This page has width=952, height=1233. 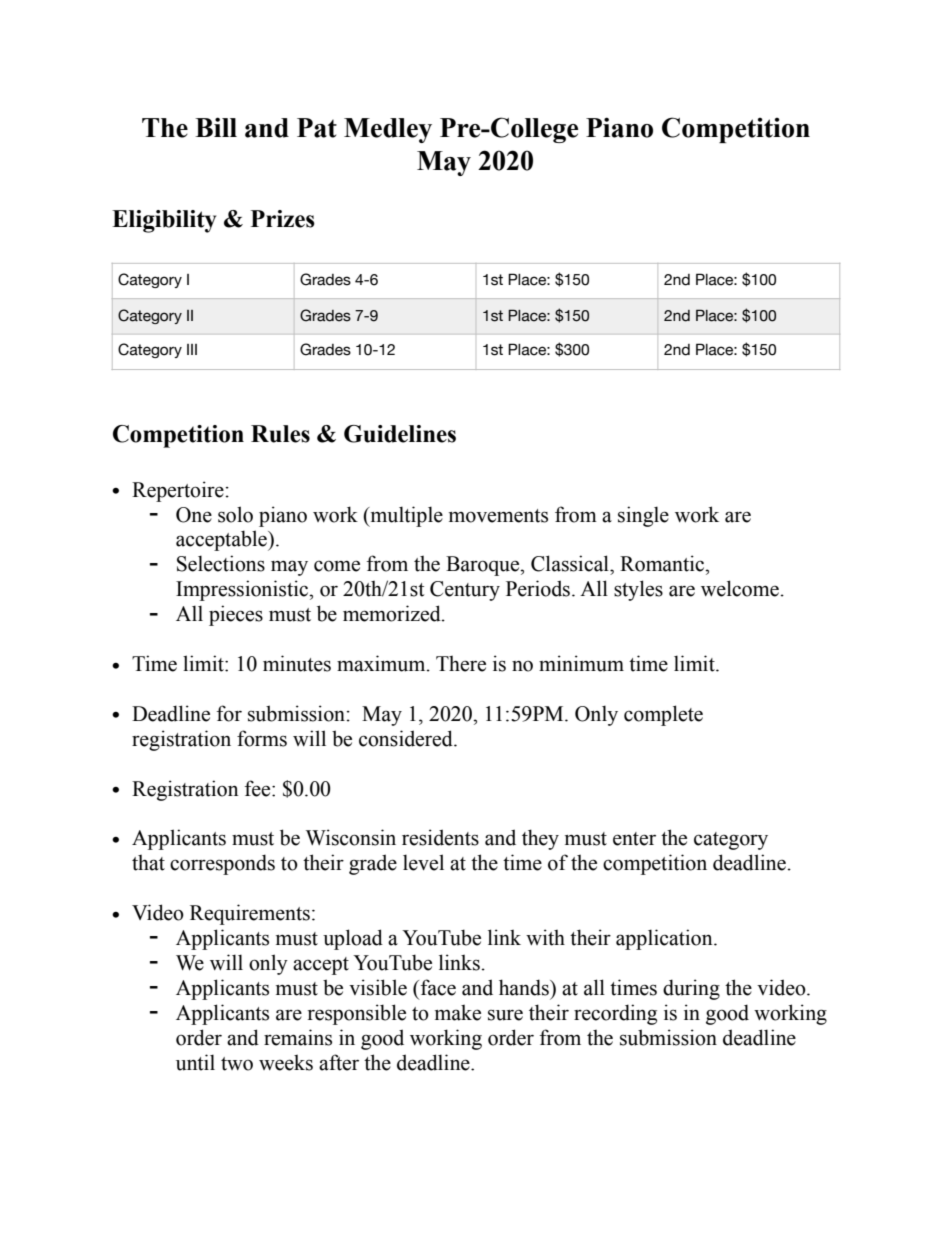 I want to click on pieces, so click(x=236, y=615).
